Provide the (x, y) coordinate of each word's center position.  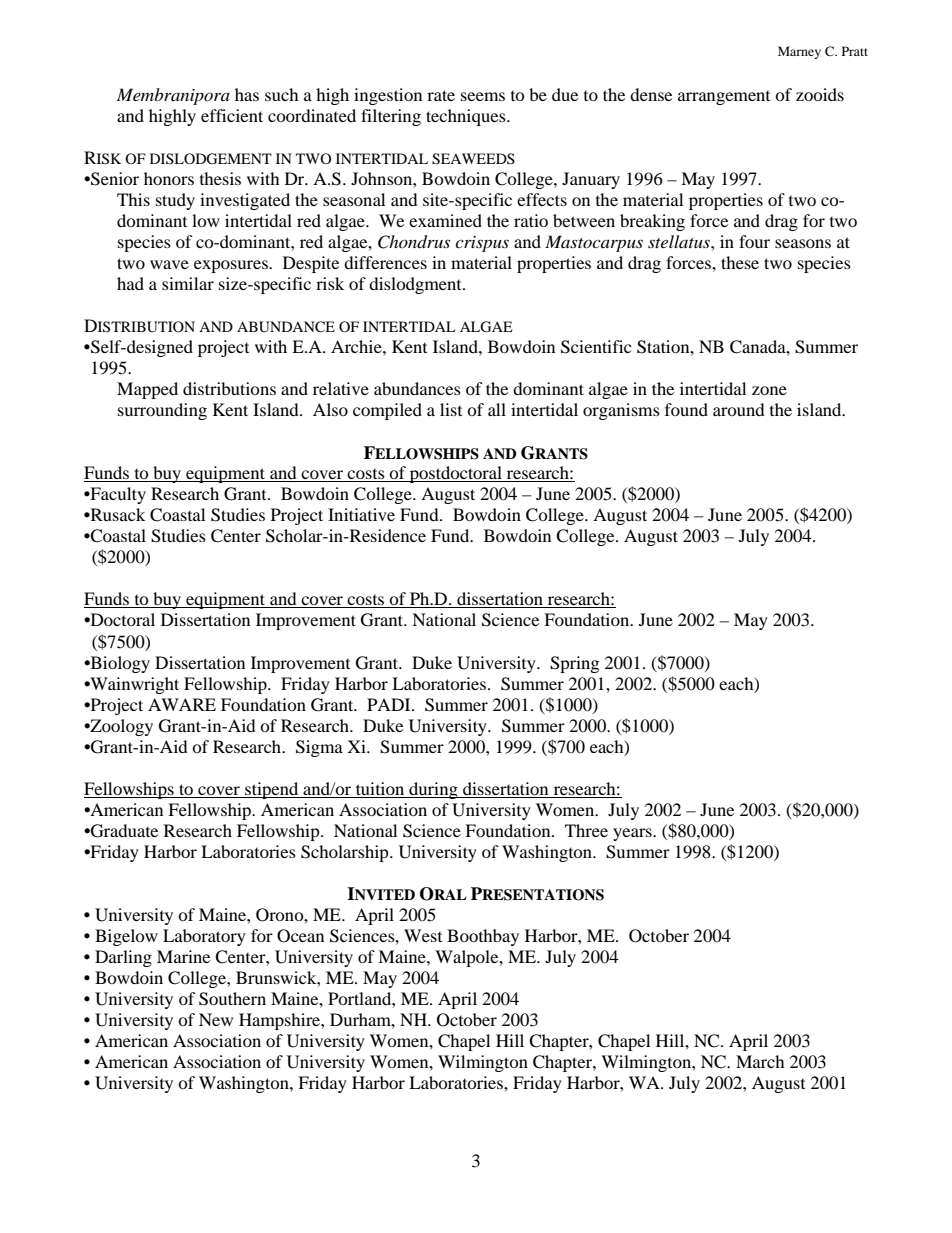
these (740, 262)
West (423, 935)
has (247, 94)
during (433, 790)
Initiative (361, 514)
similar (188, 283)
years (633, 834)
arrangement (724, 98)
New (216, 1019)
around (739, 409)
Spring (574, 664)
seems (483, 96)
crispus (482, 244)
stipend (272, 790)
